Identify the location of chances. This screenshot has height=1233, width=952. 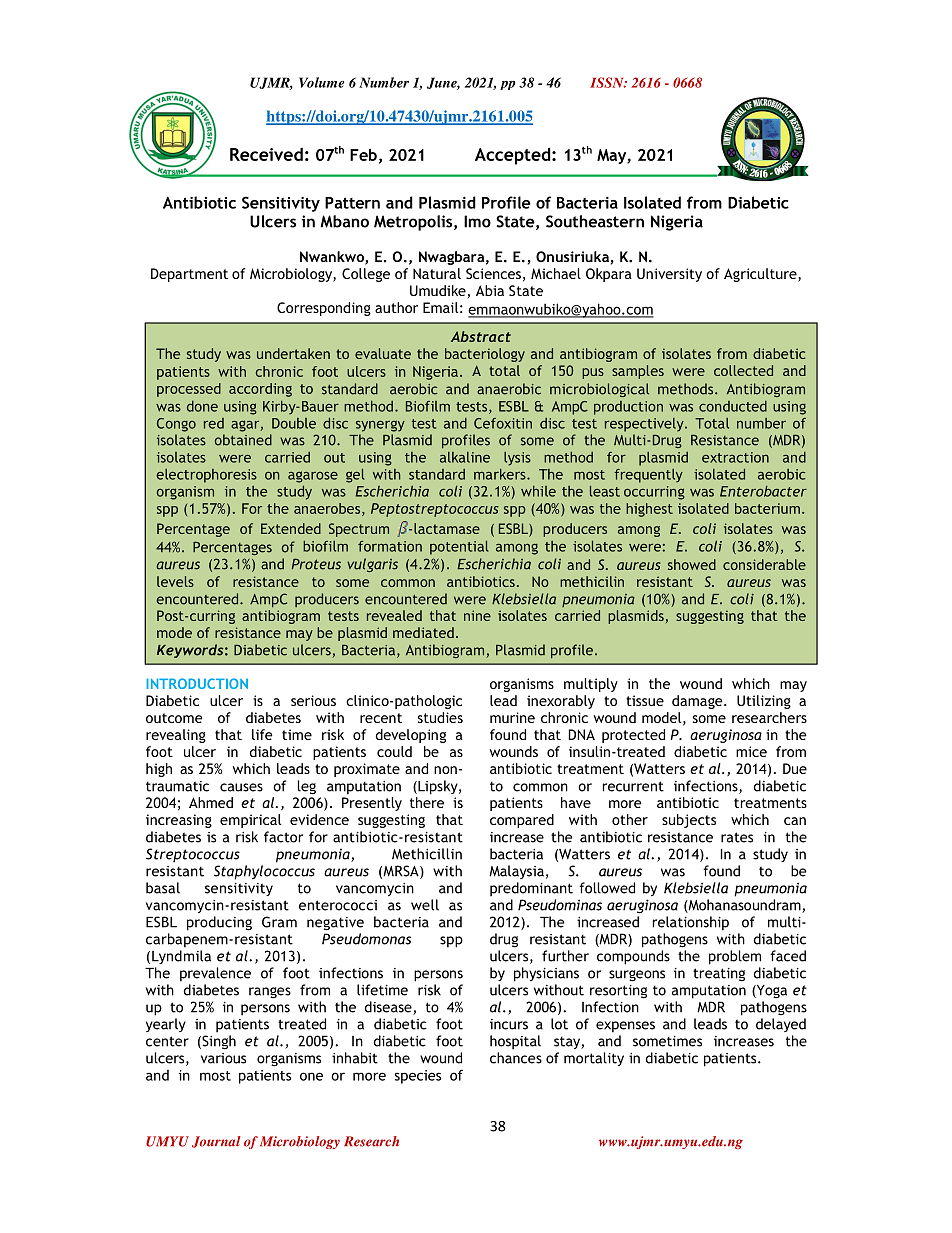
(516, 1058).
